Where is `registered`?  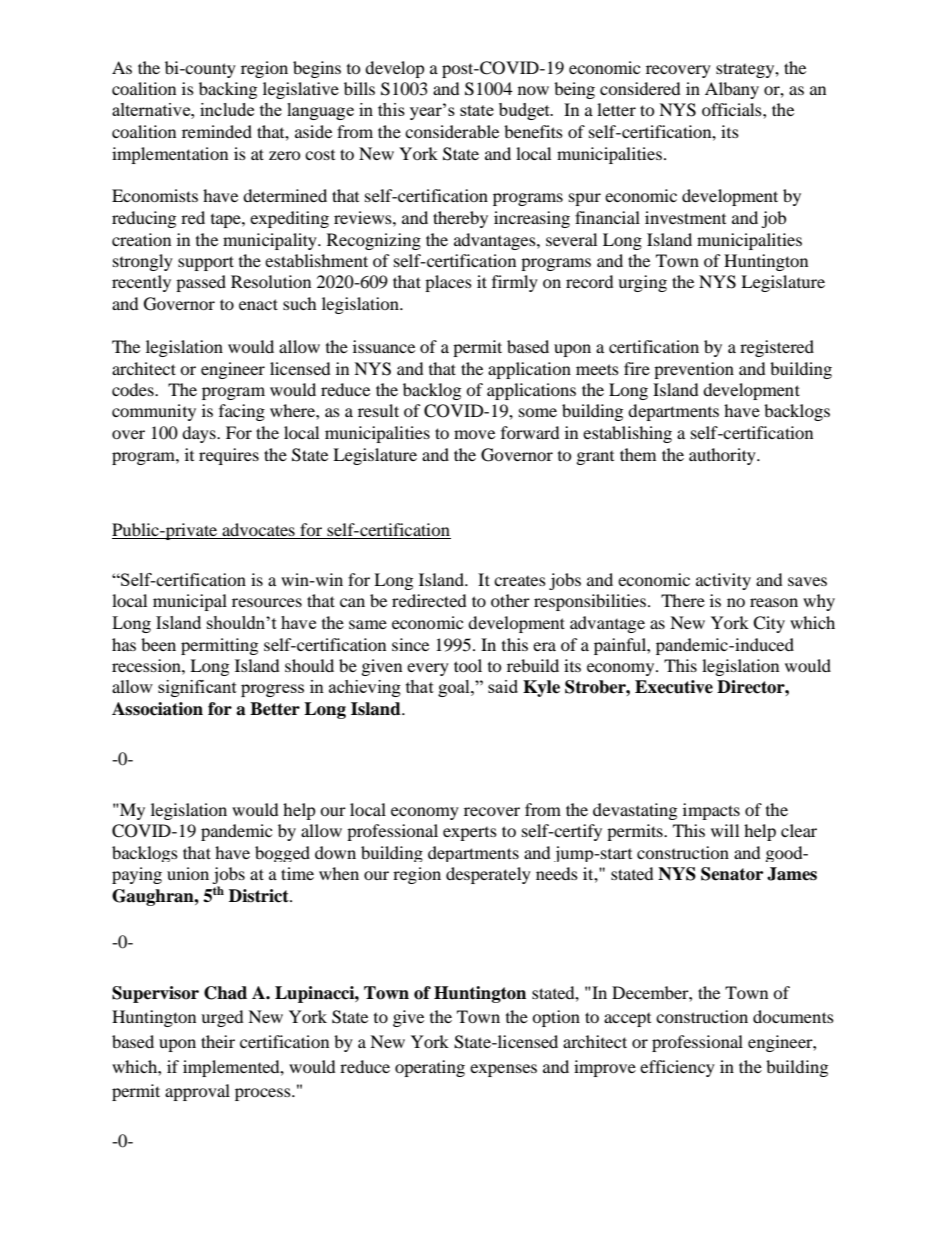 registered is located at coordinates (777, 348).
